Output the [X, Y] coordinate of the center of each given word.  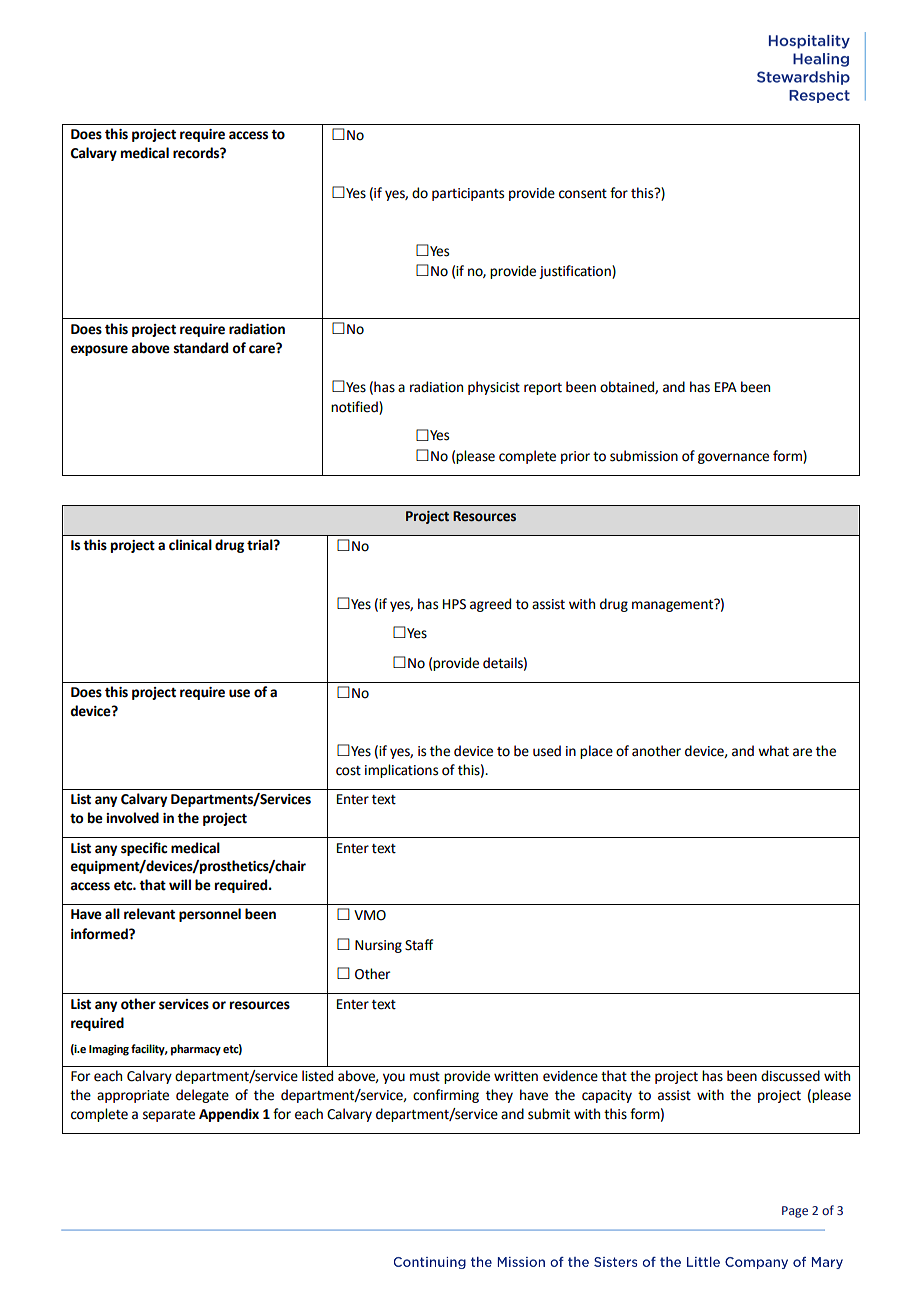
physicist [494, 388]
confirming [446, 1096]
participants [468, 194]
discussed [790, 1076]
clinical [190, 545]
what [773, 751]
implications [401, 771]
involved [132, 818]
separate [169, 1116]
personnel [210, 915]
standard [201, 348]
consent [583, 194]
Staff [419, 945]
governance [733, 458]
